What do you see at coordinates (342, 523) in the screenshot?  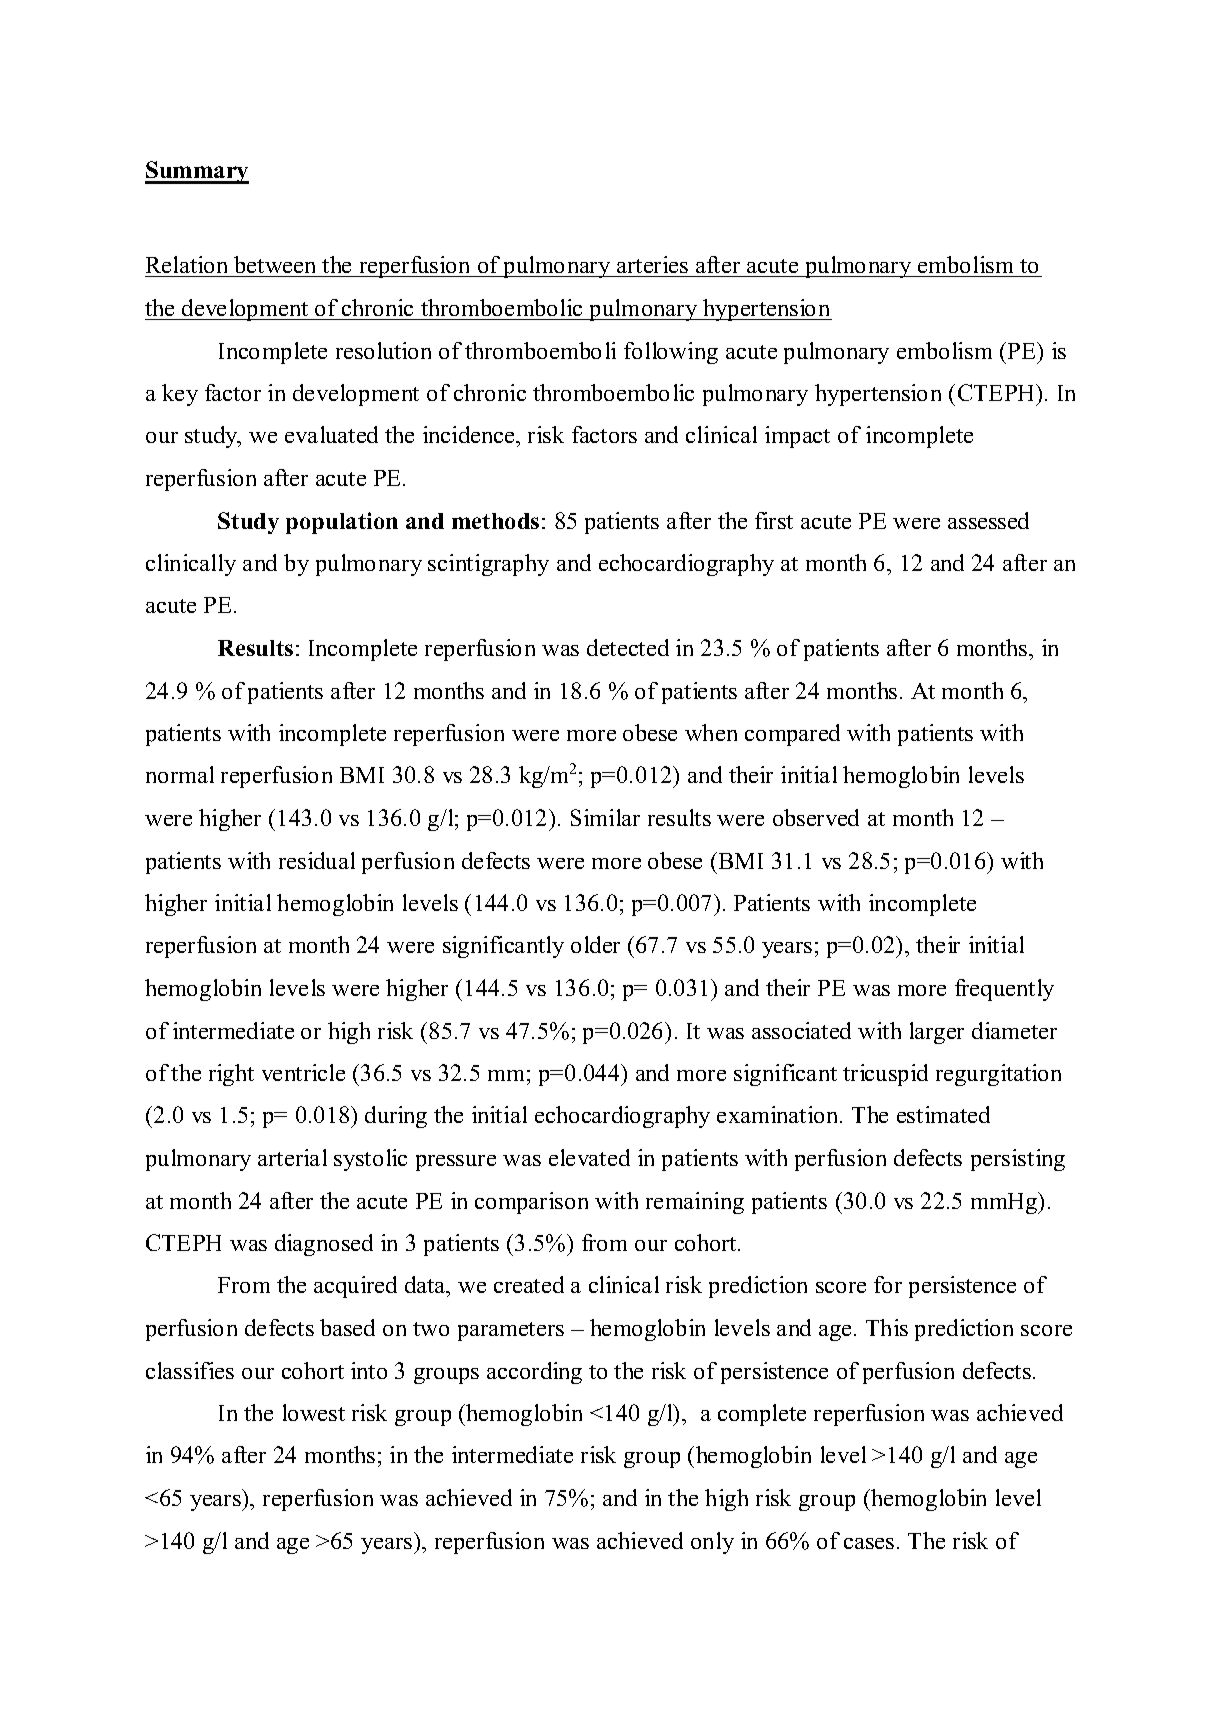 I see `population` at bounding box center [342, 523].
